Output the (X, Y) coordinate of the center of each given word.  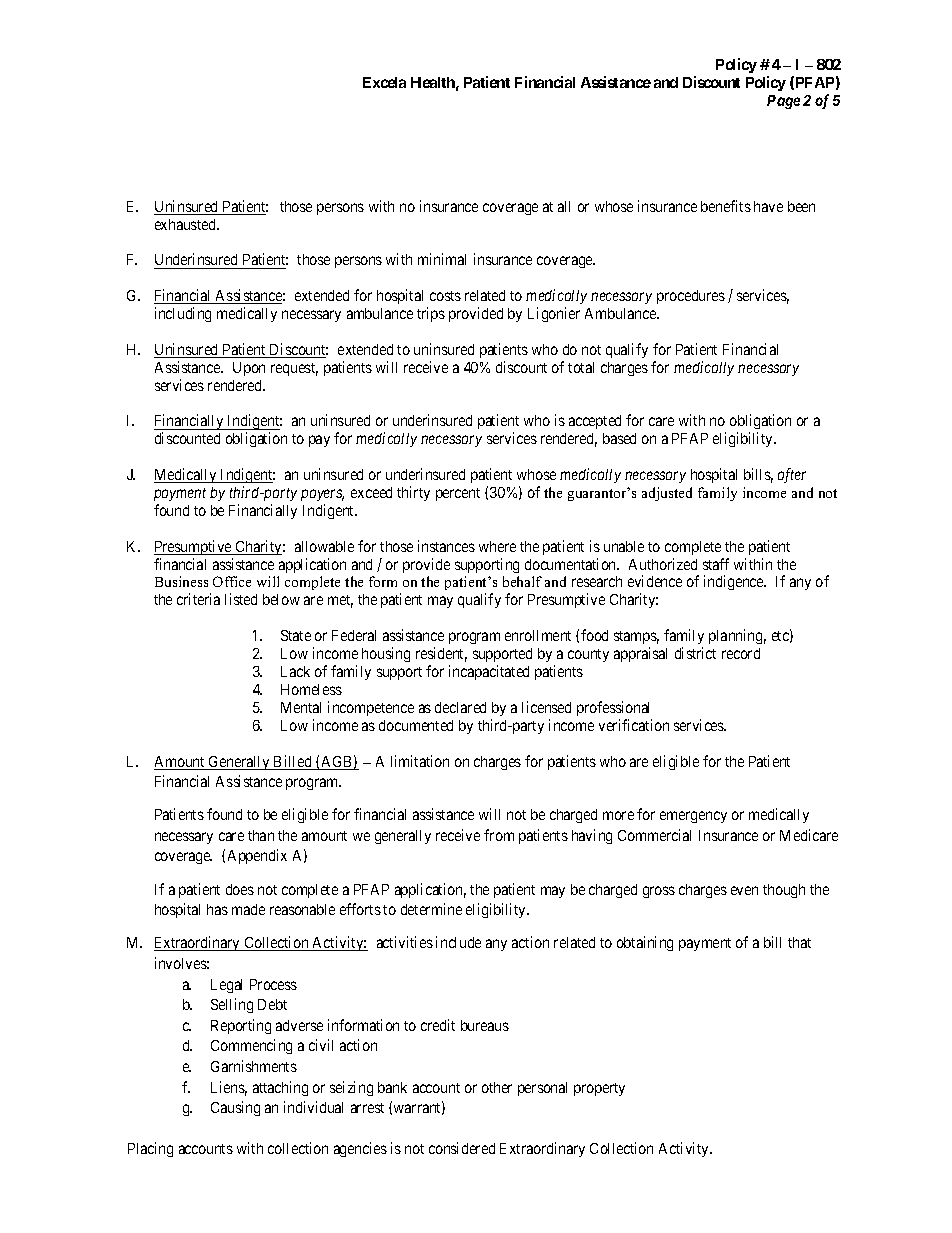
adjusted (667, 494)
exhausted (186, 224)
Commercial (654, 835)
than (261, 835)
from (499, 835)
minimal (442, 259)
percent (458, 494)
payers (322, 495)
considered (462, 1148)
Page (783, 102)
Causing (235, 1108)
